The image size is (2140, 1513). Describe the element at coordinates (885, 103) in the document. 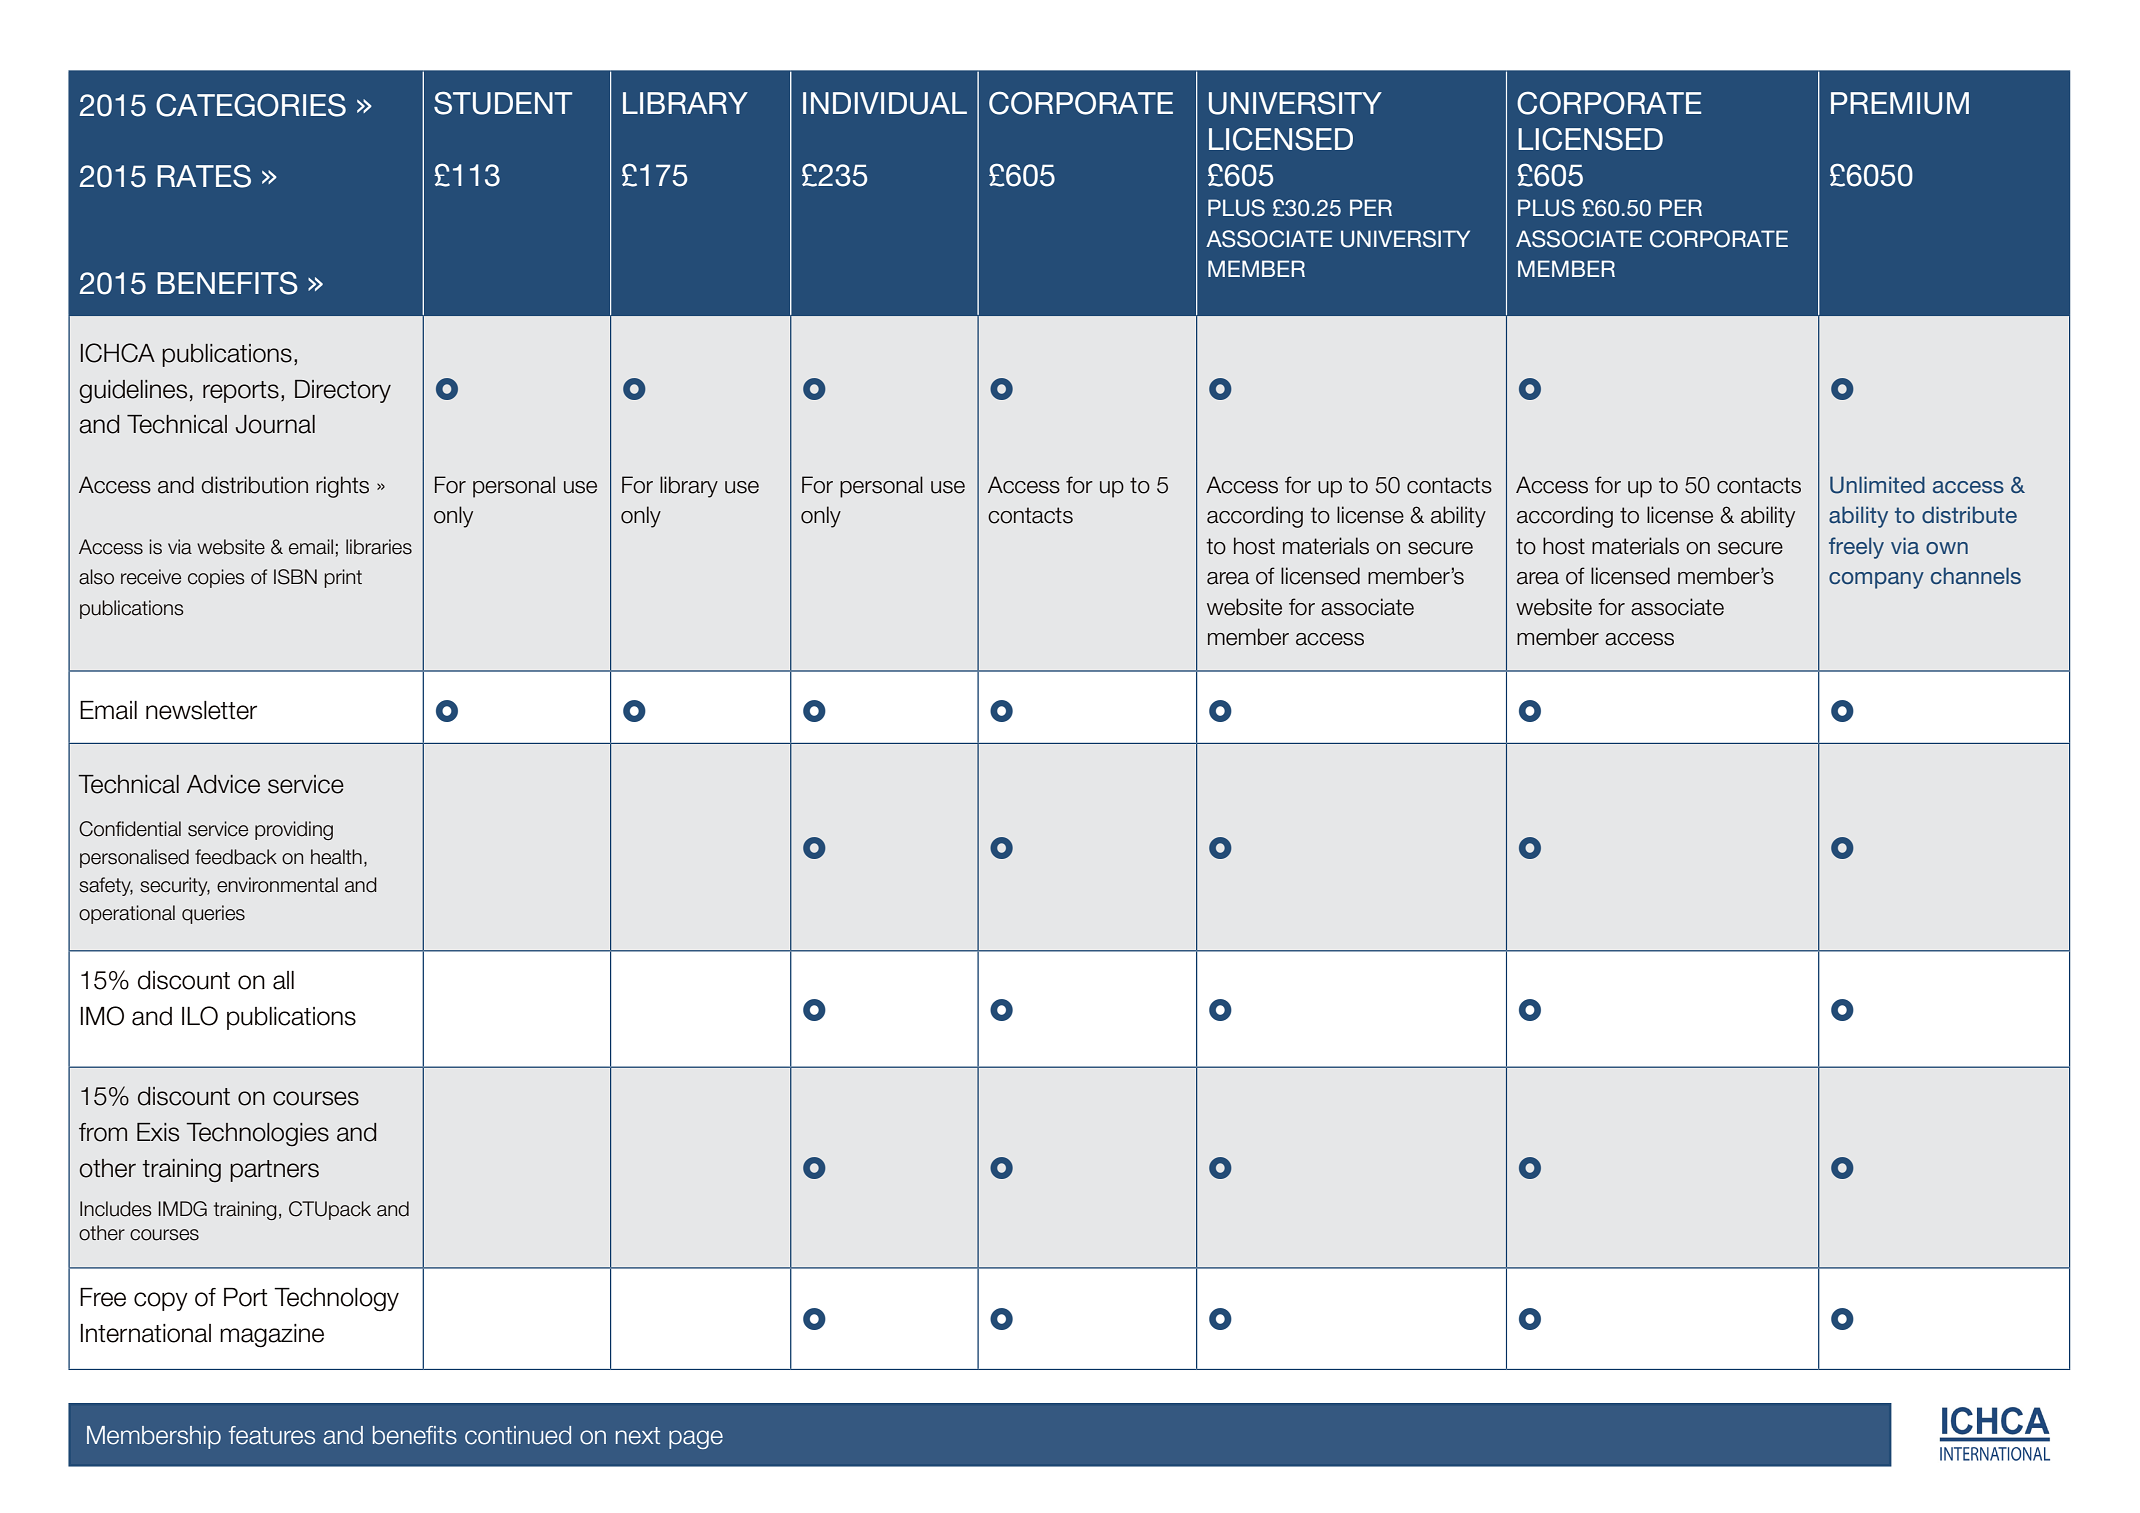

I see `INDIVIDUAL` at that location.
